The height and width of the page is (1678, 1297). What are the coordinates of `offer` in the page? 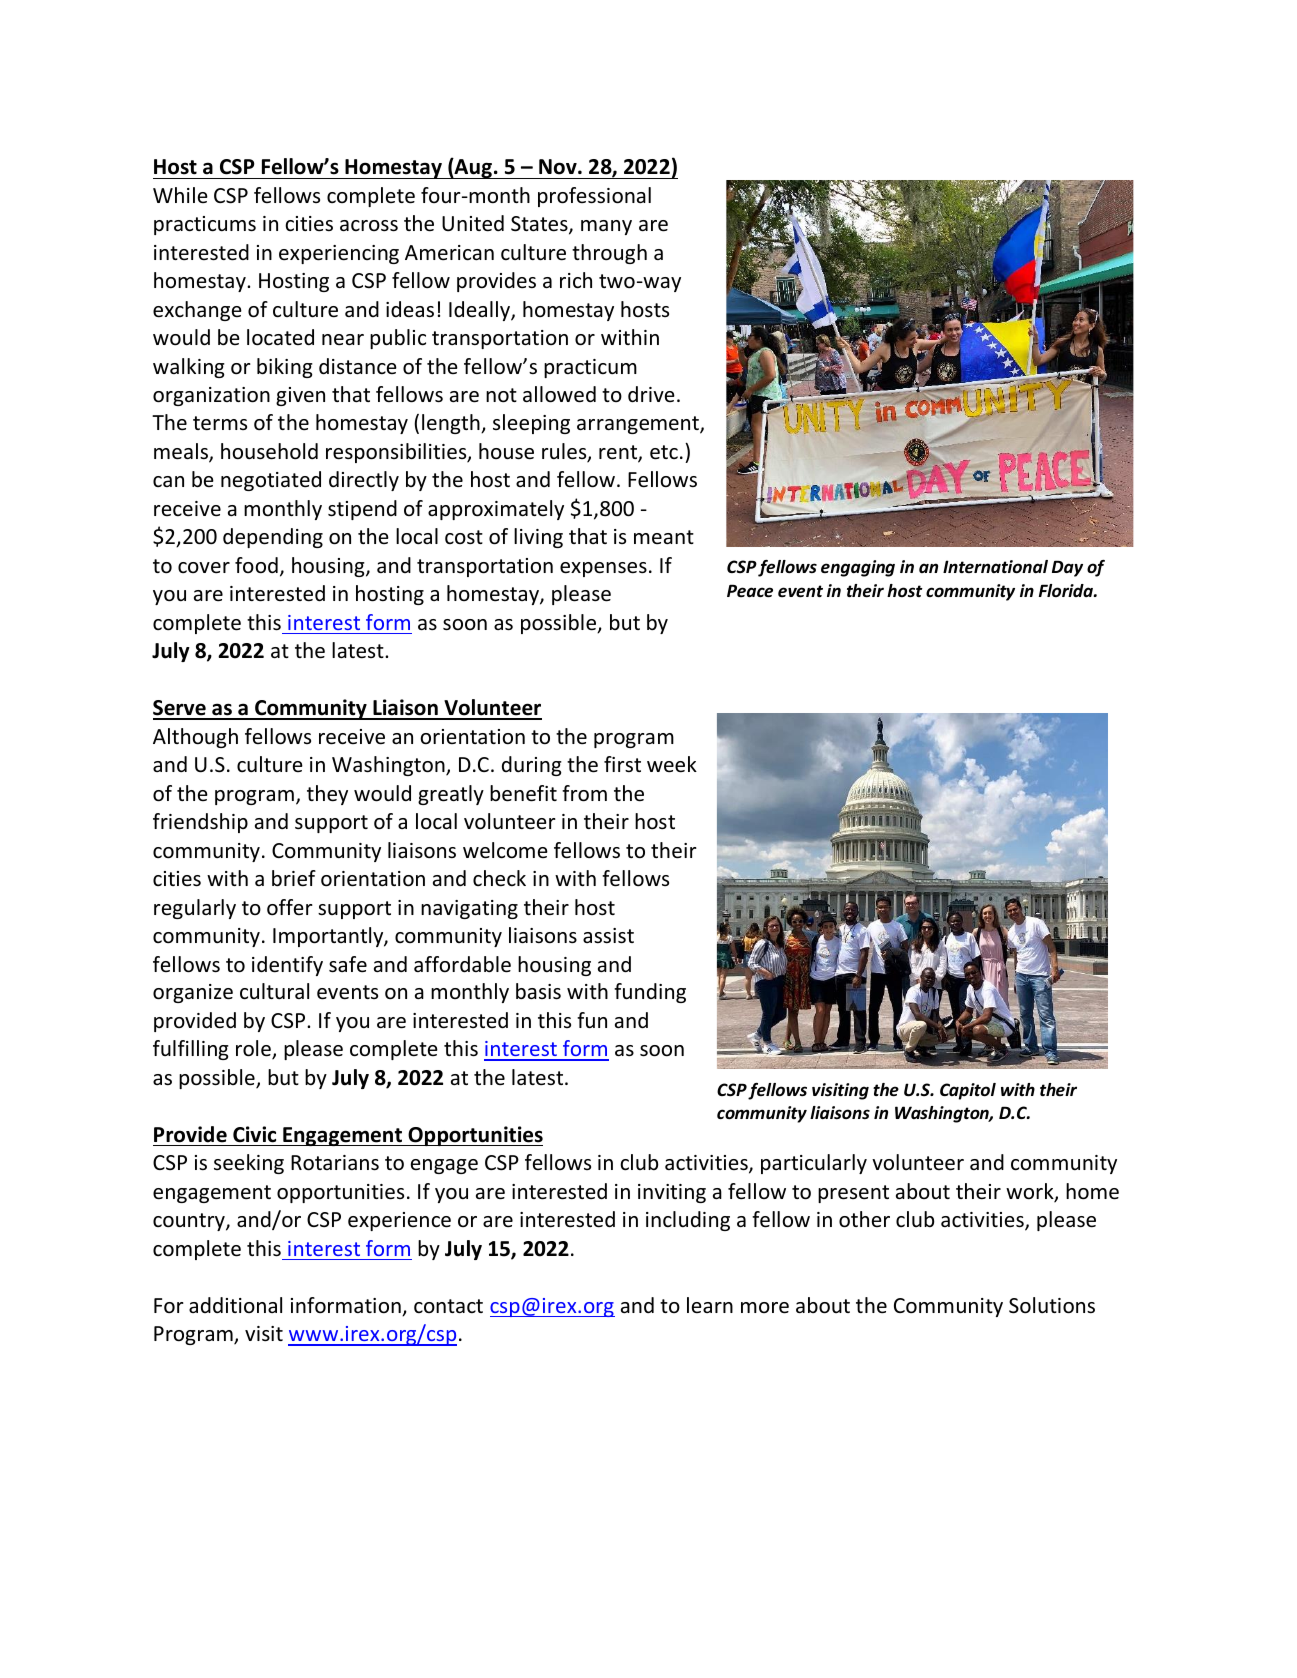 It's located at (290, 907).
